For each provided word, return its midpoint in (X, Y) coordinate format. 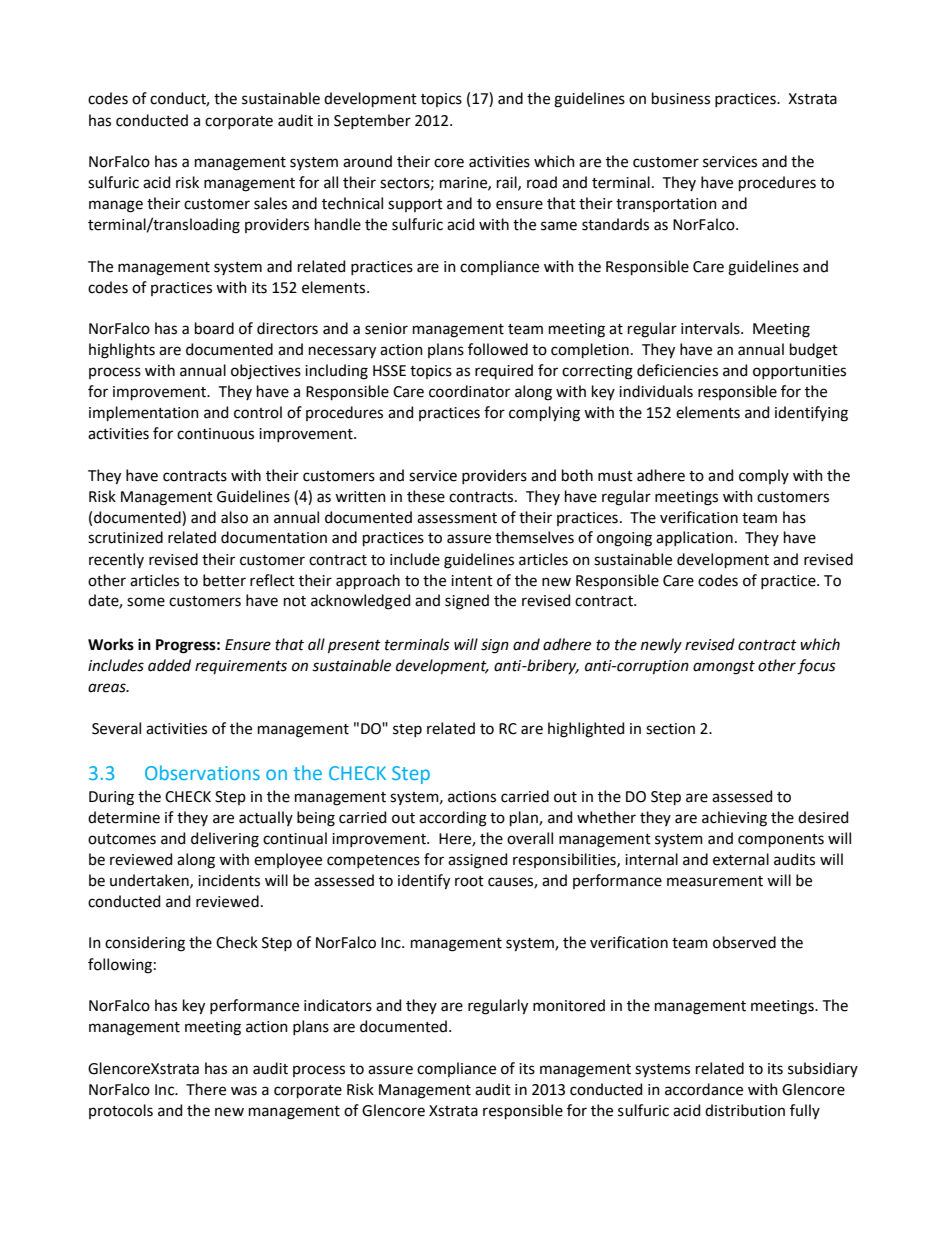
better (224, 580)
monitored (569, 1005)
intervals (711, 328)
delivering (225, 840)
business (681, 98)
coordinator (469, 391)
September (372, 121)
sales (270, 203)
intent (472, 581)
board (214, 328)
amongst (724, 668)
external (741, 859)
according (453, 819)
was (244, 1091)
